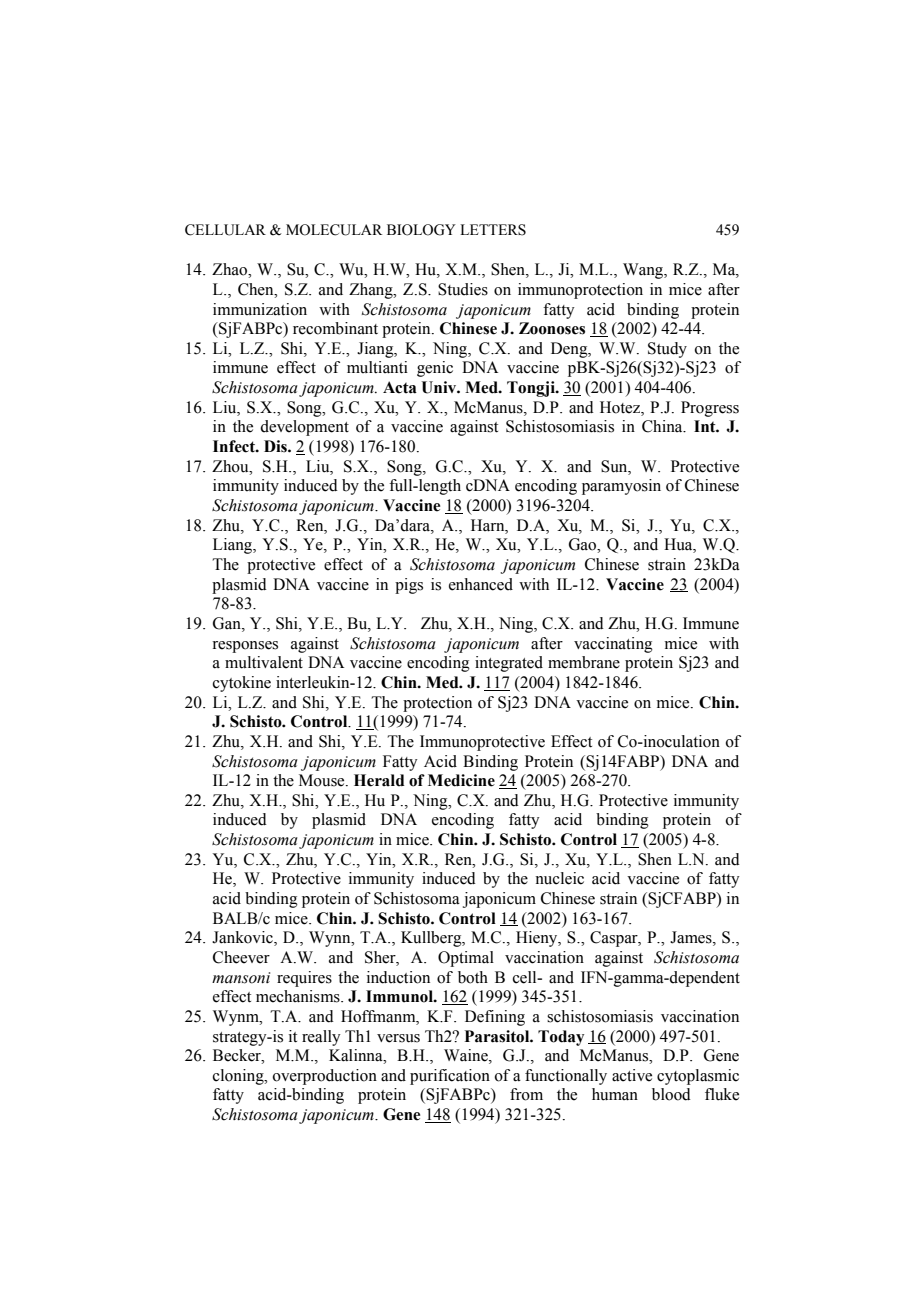 The image size is (924, 1308). Describe the element at coordinates (667, 350) in the image. I see `Study` at that location.
